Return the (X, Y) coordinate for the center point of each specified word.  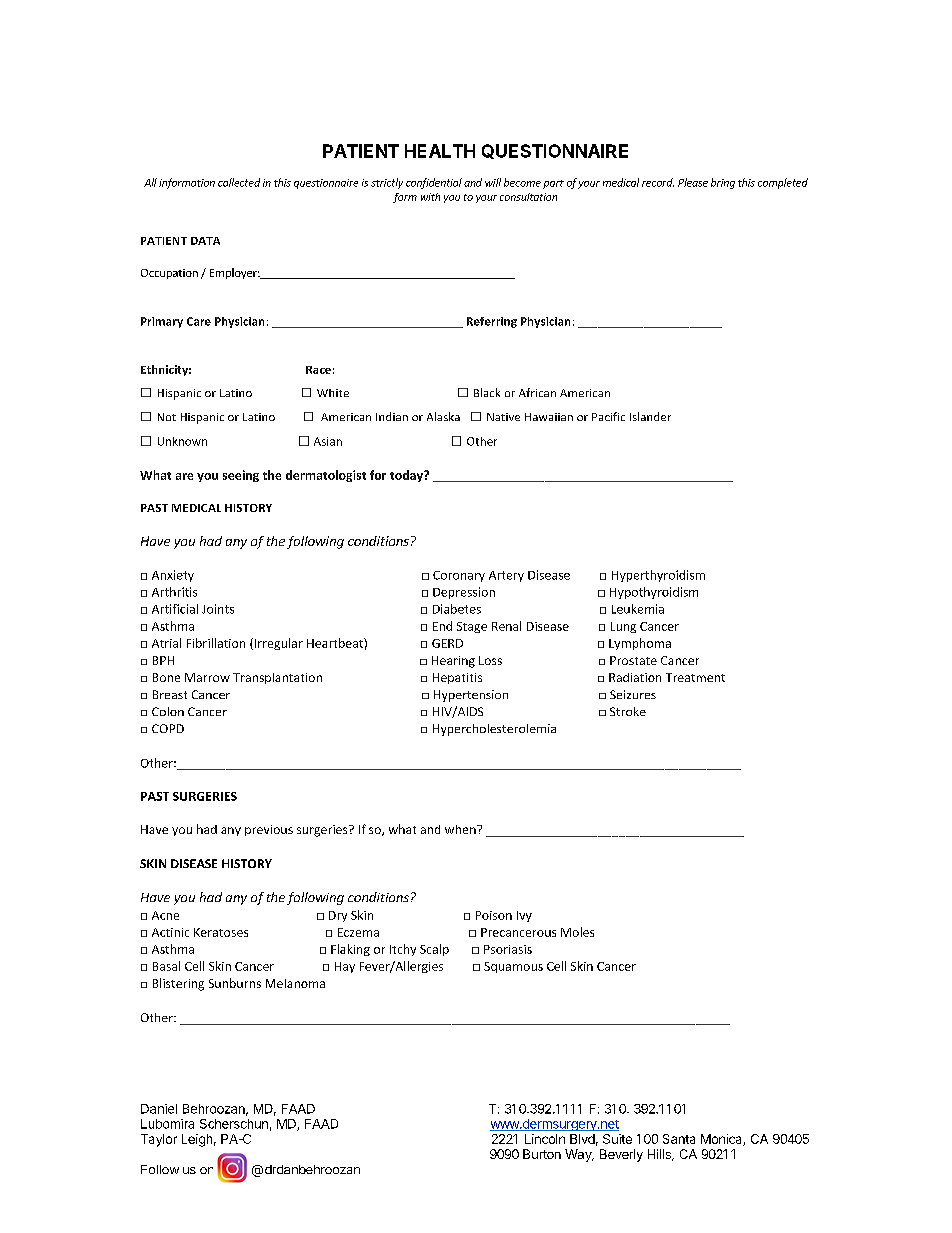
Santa (679, 1139)
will (493, 182)
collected (239, 182)
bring (723, 183)
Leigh (197, 1140)
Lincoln (545, 1139)
